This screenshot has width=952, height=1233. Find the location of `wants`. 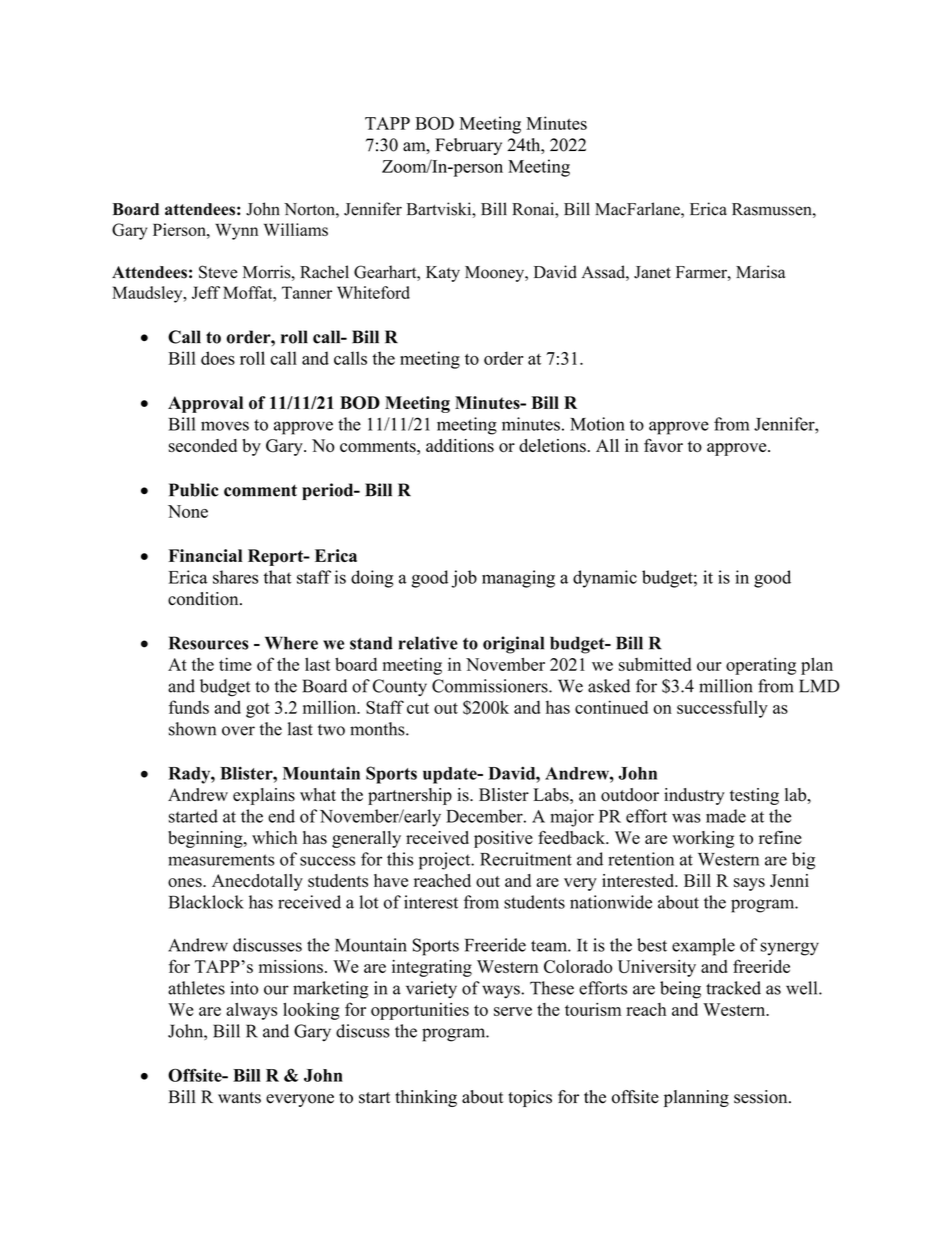

wants is located at coordinates (239, 1098).
